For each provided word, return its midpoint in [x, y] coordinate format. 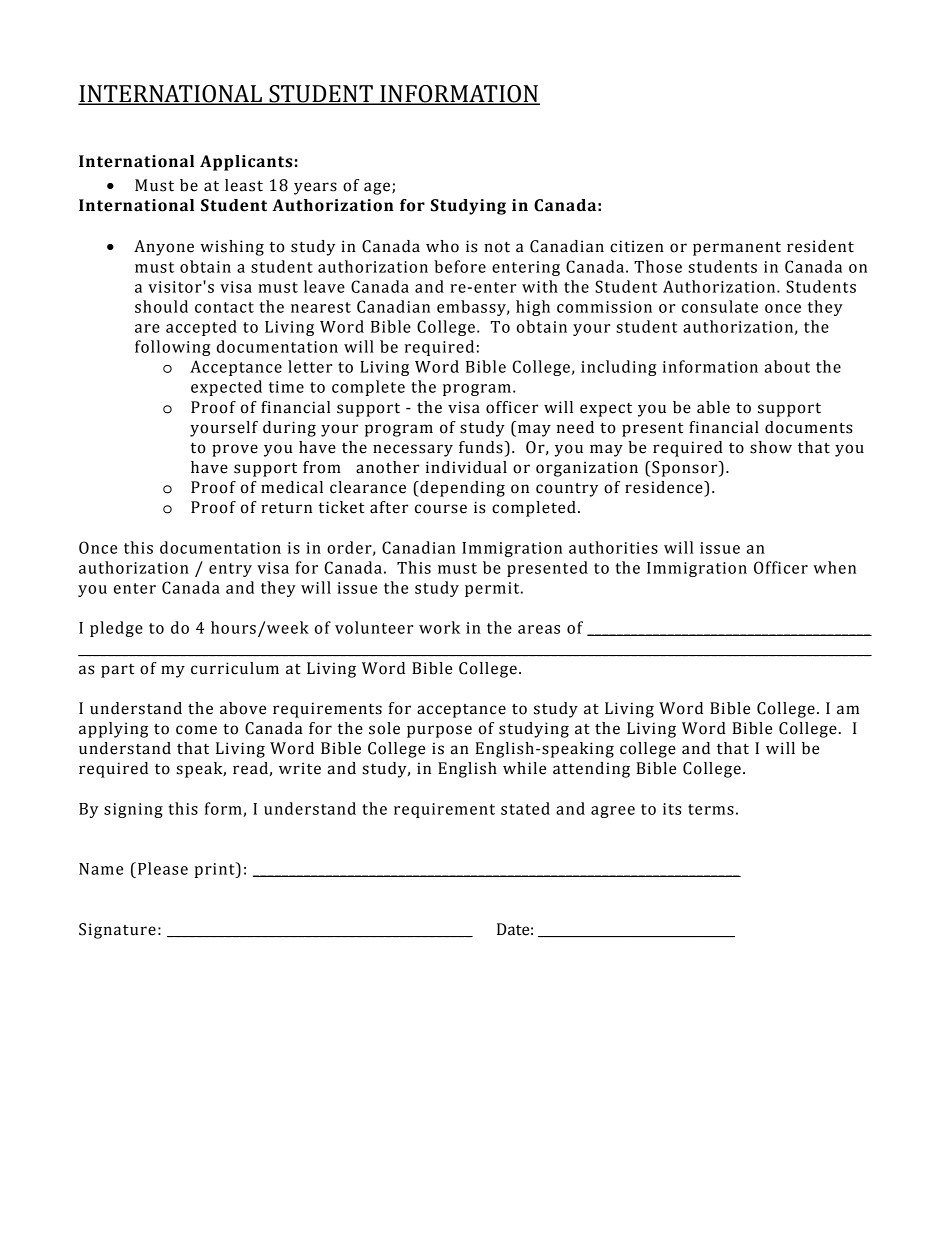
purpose [439, 731]
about [787, 366]
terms [711, 809]
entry [230, 570]
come [196, 730]
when [834, 567]
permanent [737, 248]
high [533, 308]
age [378, 188]
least [244, 185]
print [215, 870]
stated [525, 808]
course [441, 509]
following [172, 348]
